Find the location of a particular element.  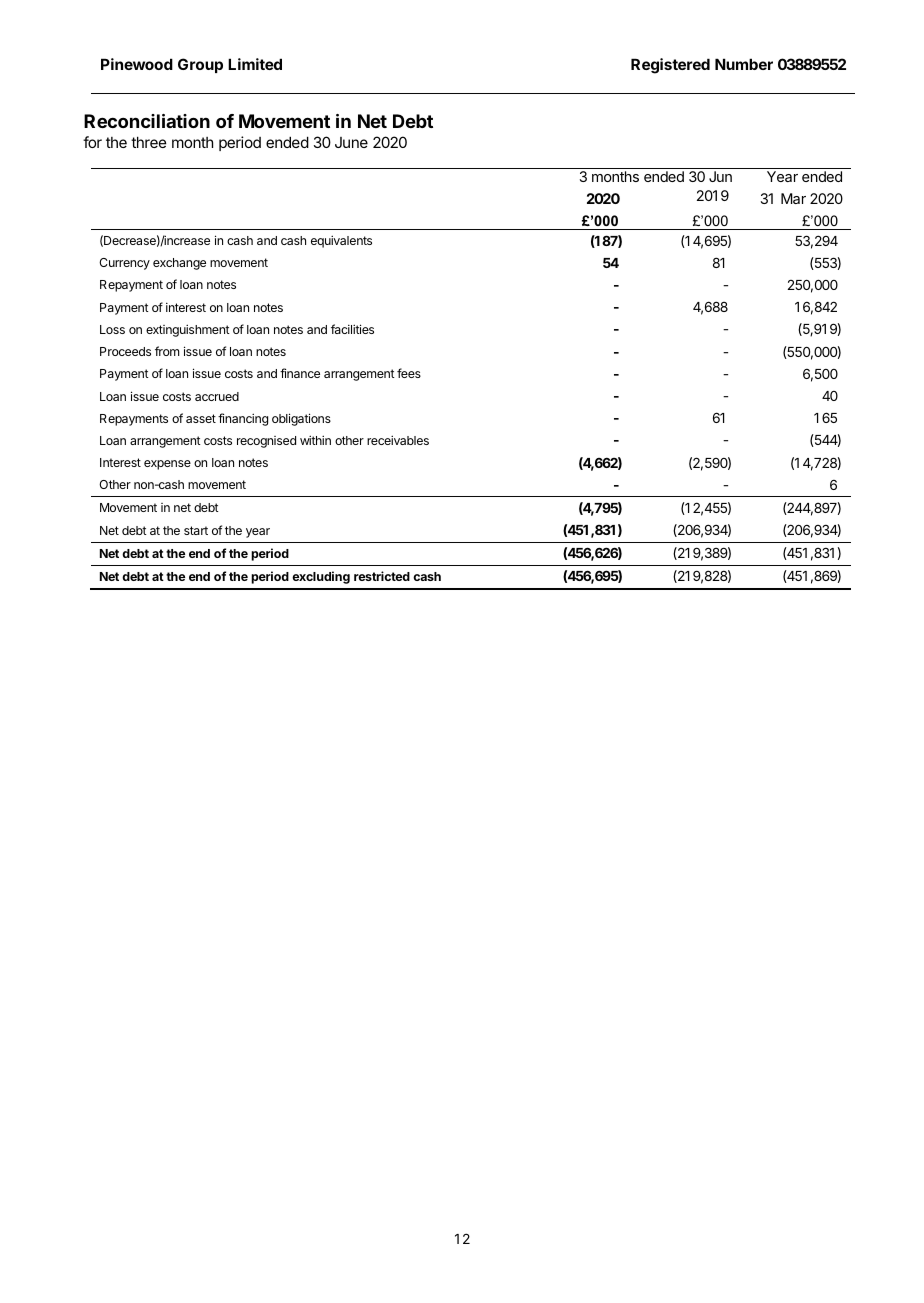

equivalents is located at coordinates (341, 241).
